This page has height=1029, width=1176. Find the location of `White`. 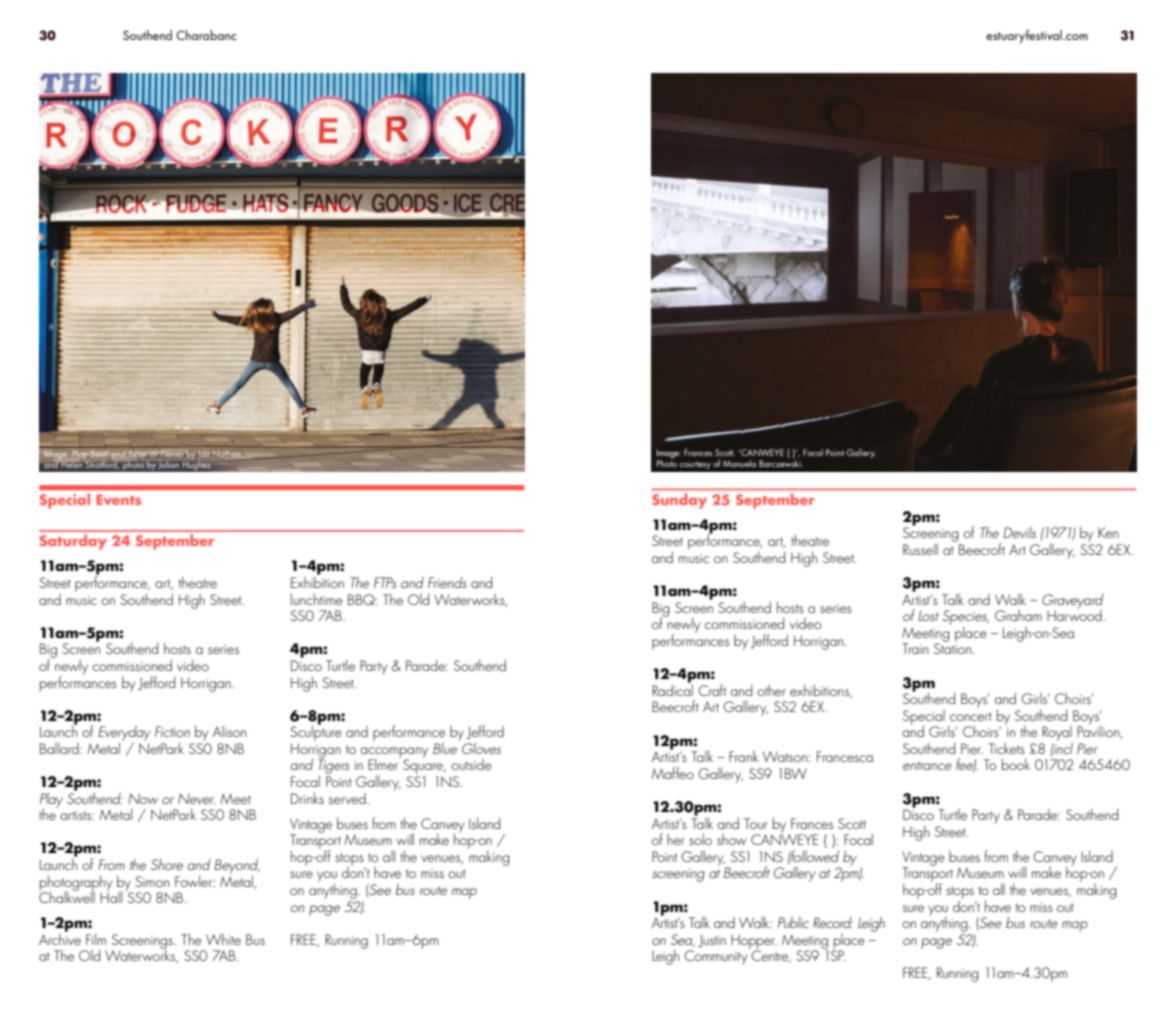

White is located at coordinates (223, 939).
